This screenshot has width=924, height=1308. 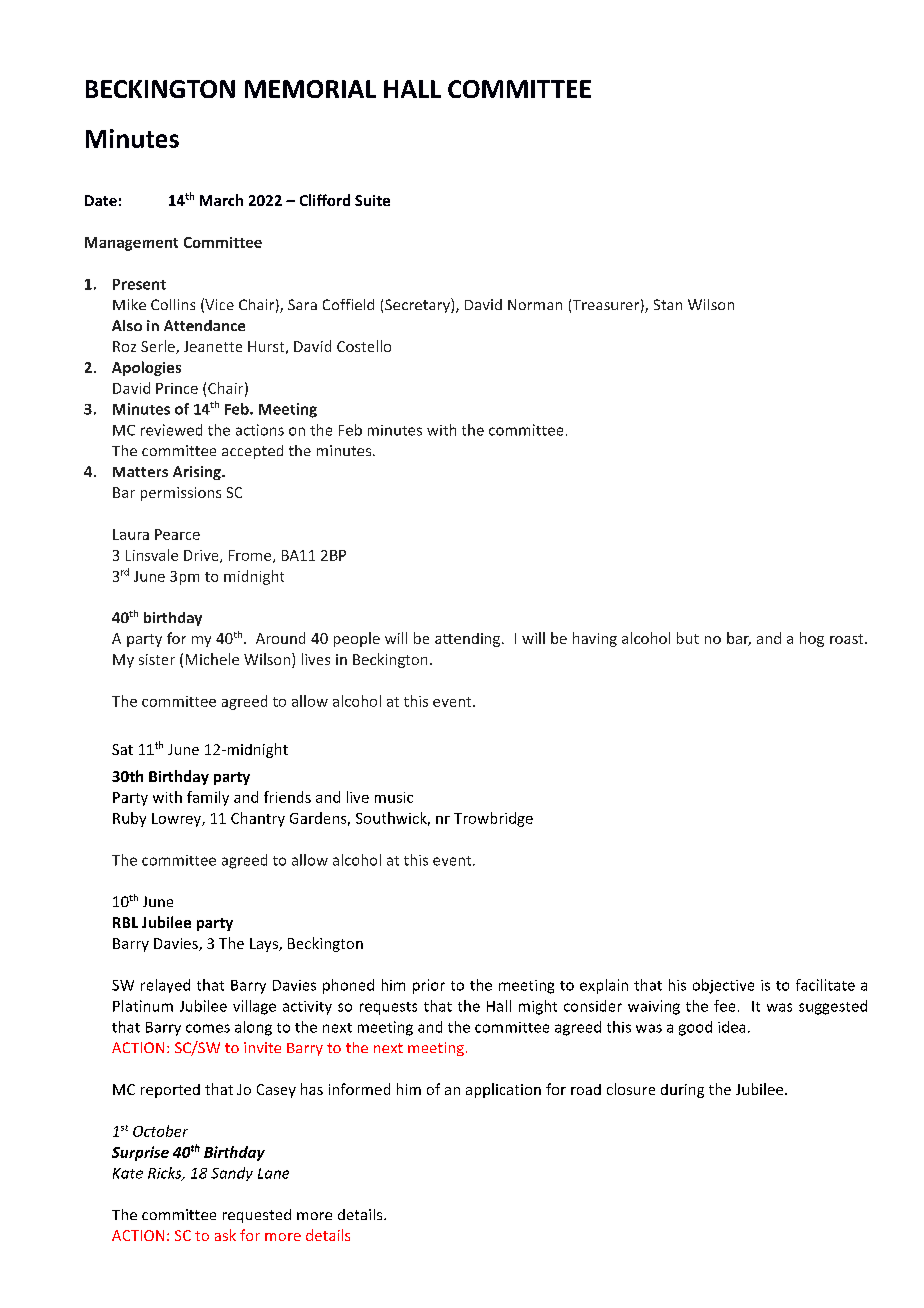 What do you see at coordinates (812, 639) in the screenshot?
I see `hog` at bounding box center [812, 639].
